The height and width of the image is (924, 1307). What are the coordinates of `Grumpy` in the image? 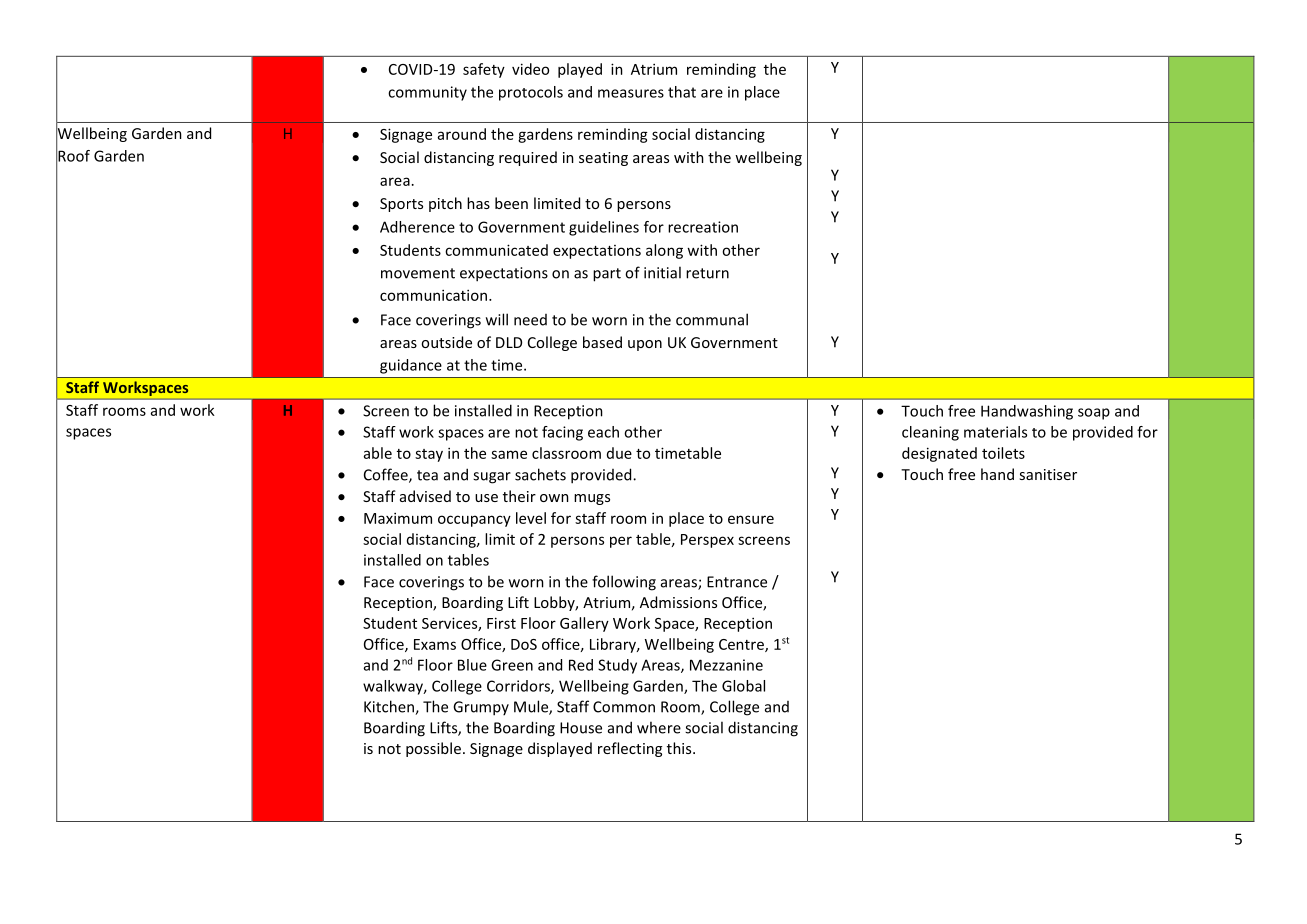 It's located at (481, 708).
